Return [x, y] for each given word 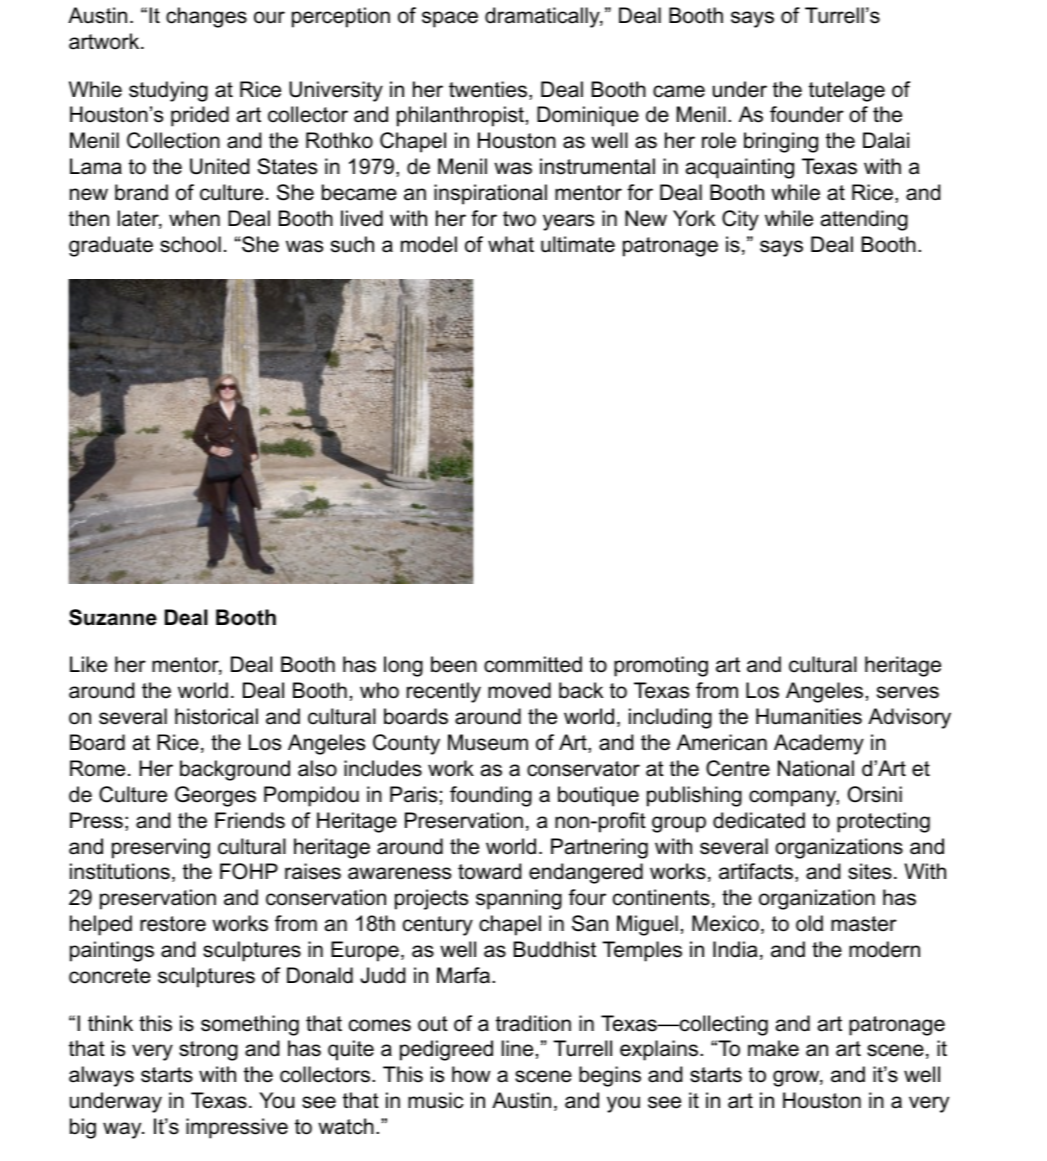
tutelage [847, 91]
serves [908, 692]
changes [206, 17]
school [190, 244]
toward [489, 871]
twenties [489, 90]
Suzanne [113, 617]
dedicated [759, 820]
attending [864, 220]
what [511, 244]
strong [208, 1051]
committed [533, 664]
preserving [161, 848]
